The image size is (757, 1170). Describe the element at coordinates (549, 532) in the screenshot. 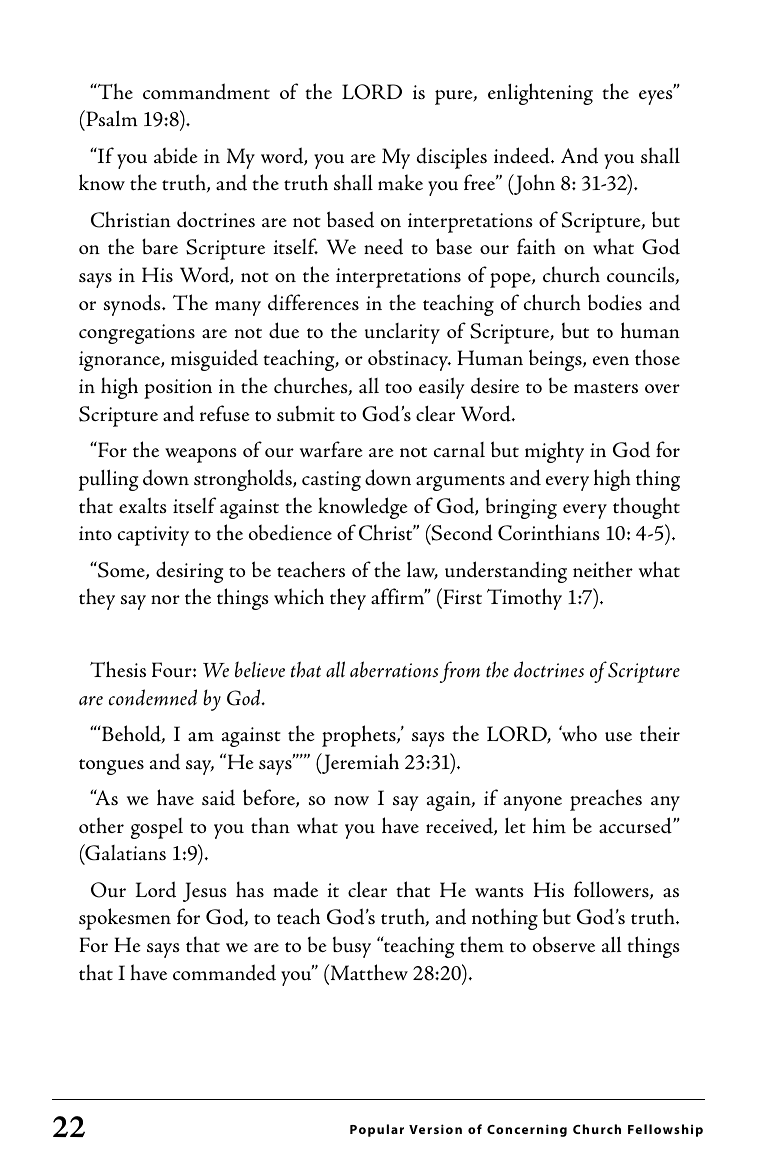

I see `Corinthians` at that location.
